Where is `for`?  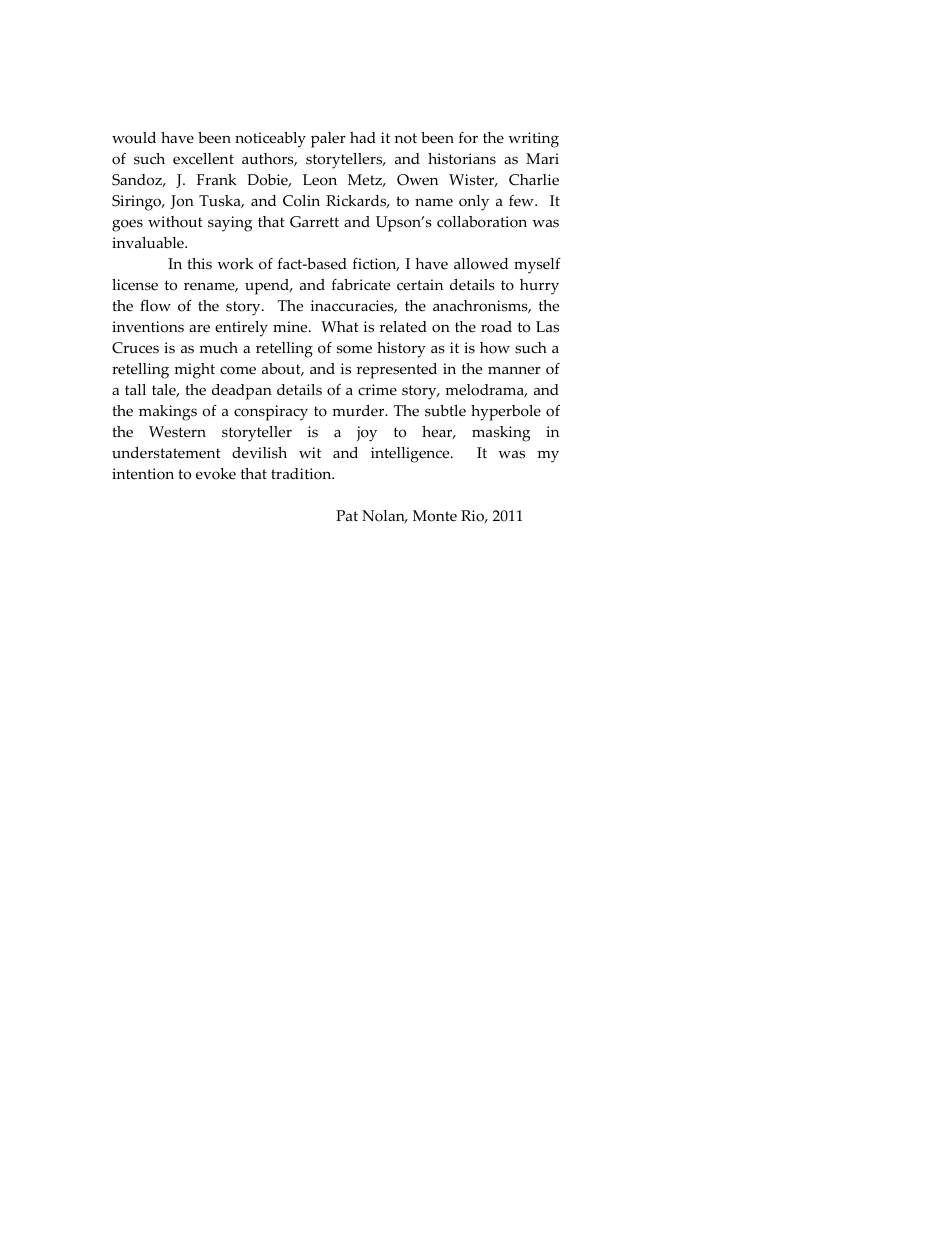 for is located at coordinates (468, 138).
